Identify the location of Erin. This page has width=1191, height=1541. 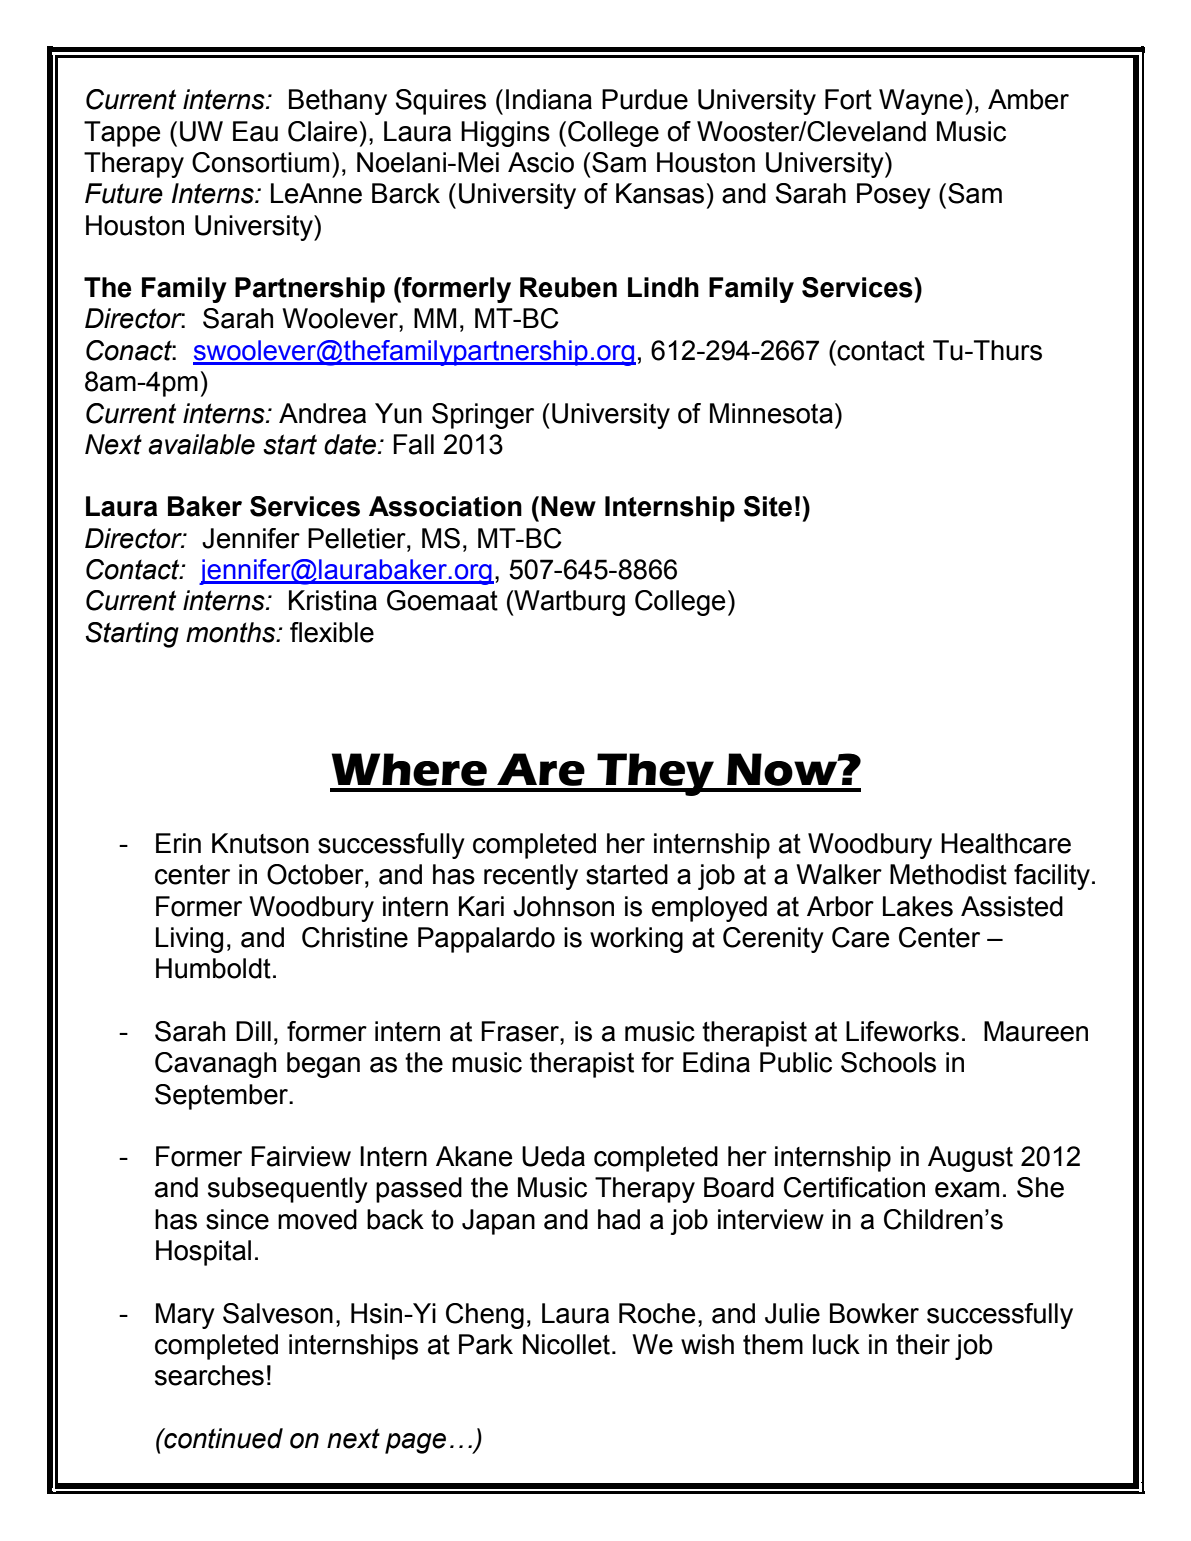
(178, 843).
